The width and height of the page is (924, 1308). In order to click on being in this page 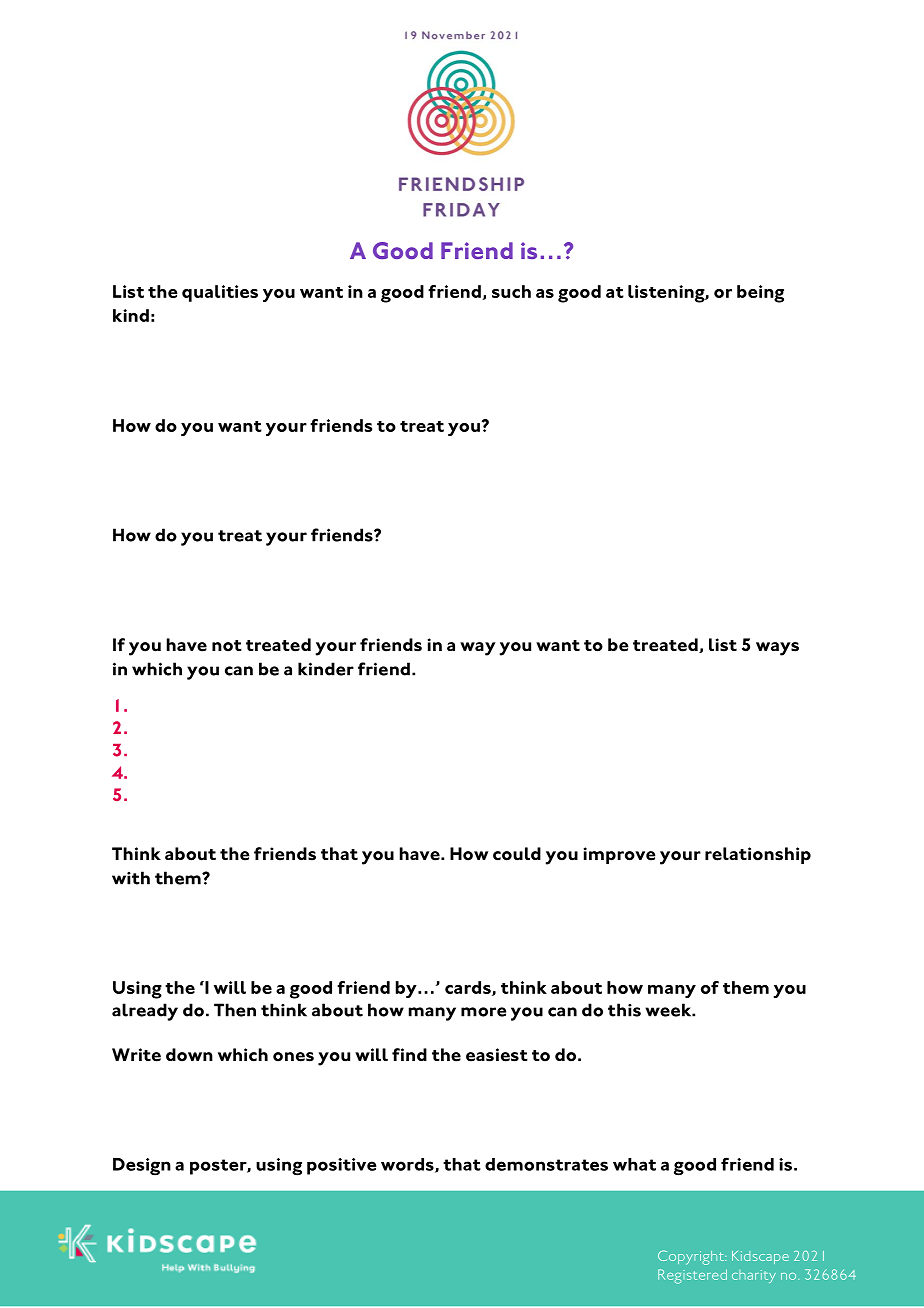, I will do `click(760, 294)`.
